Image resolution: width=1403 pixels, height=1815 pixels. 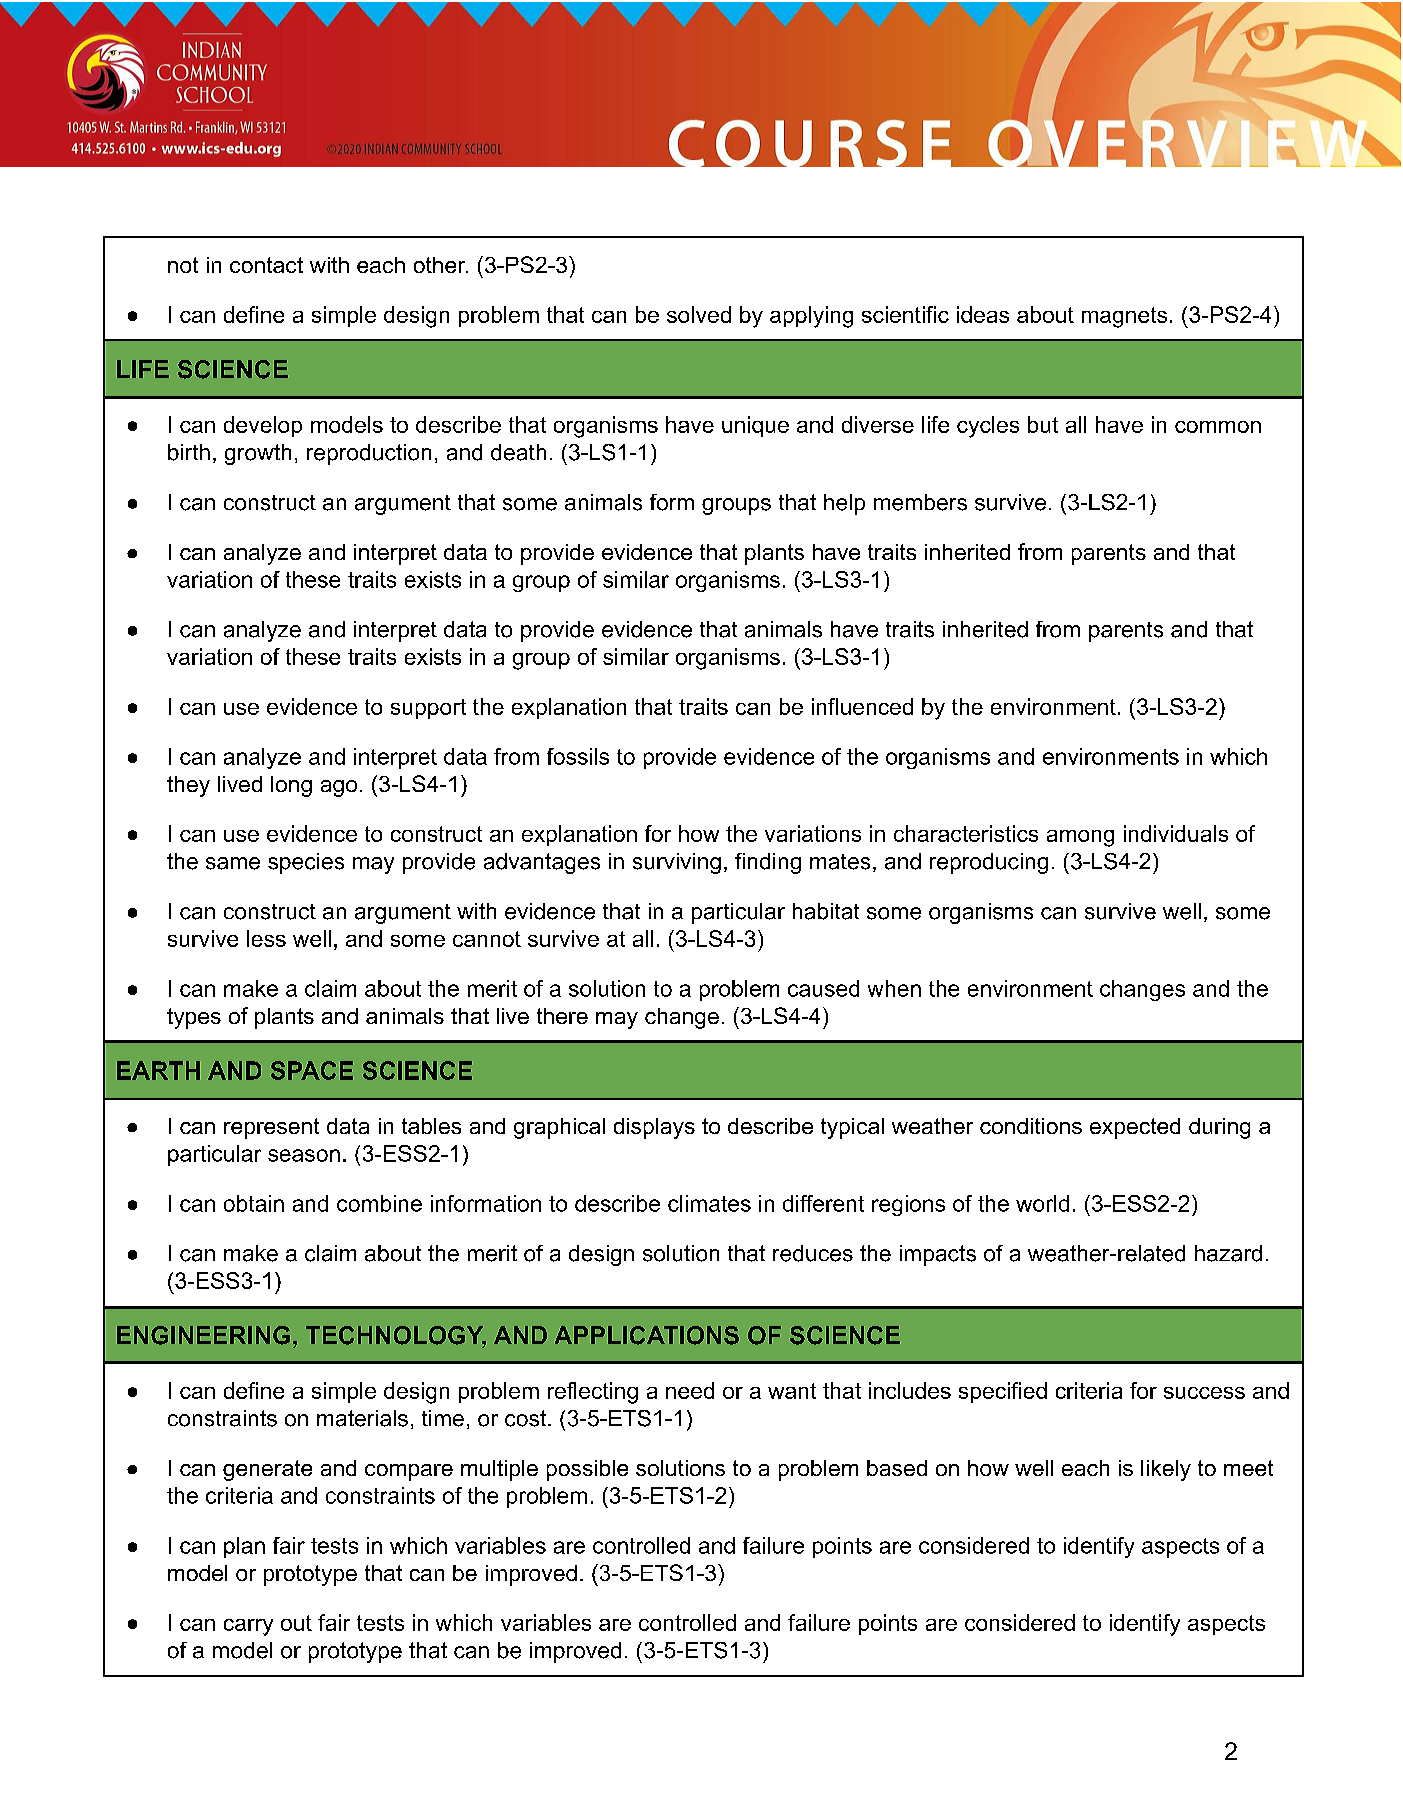 I want to click on members, so click(x=920, y=502).
